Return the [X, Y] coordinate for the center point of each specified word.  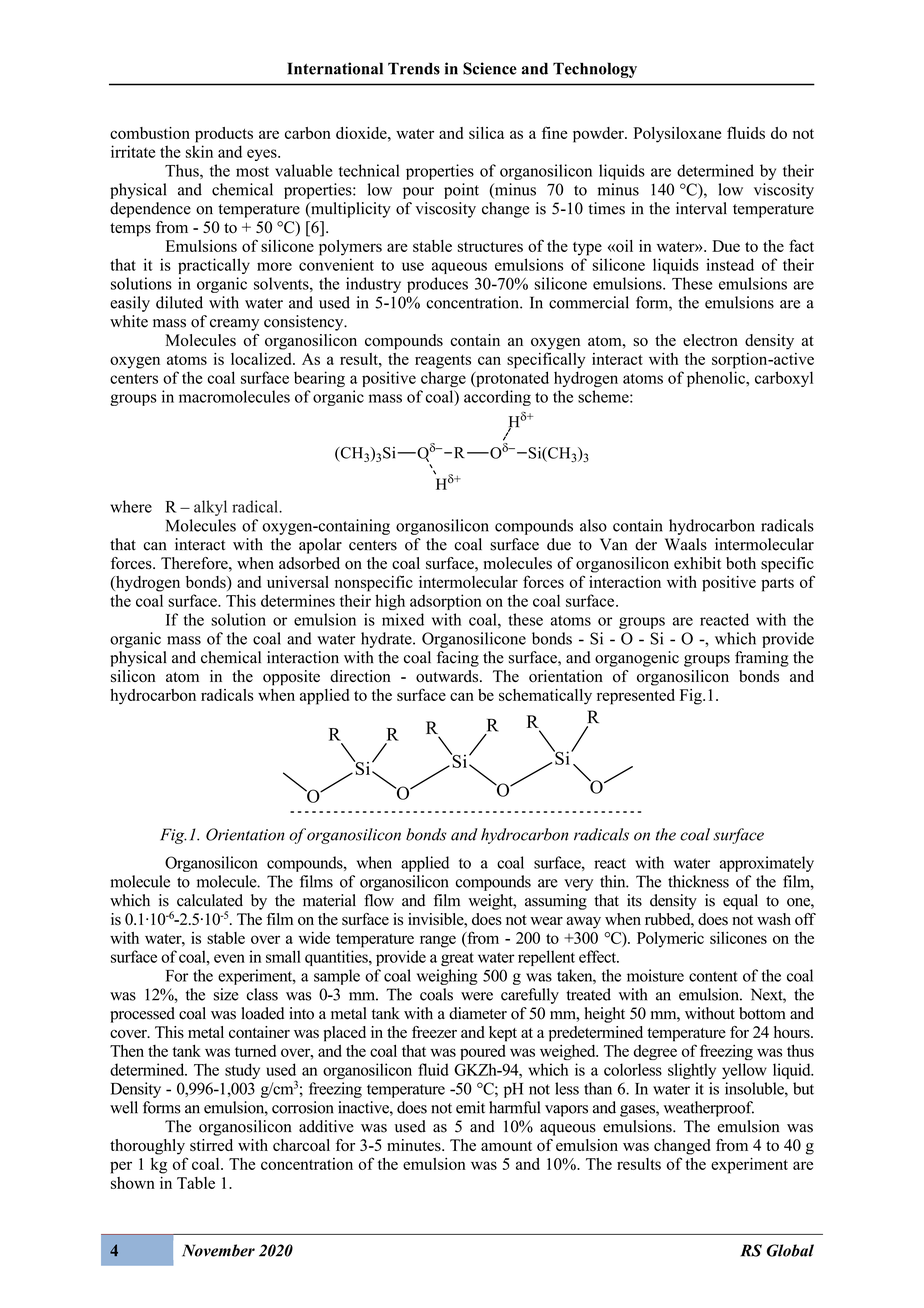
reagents [443, 362]
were [477, 996]
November [218, 1250]
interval [701, 208]
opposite [291, 678]
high [390, 602]
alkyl [210, 508]
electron [710, 340]
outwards [448, 676]
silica [486, 133]
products [224, 135]
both [741, 563]
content [713, 976]
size [226, 994]
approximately [767, 864]
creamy [234, 325]
